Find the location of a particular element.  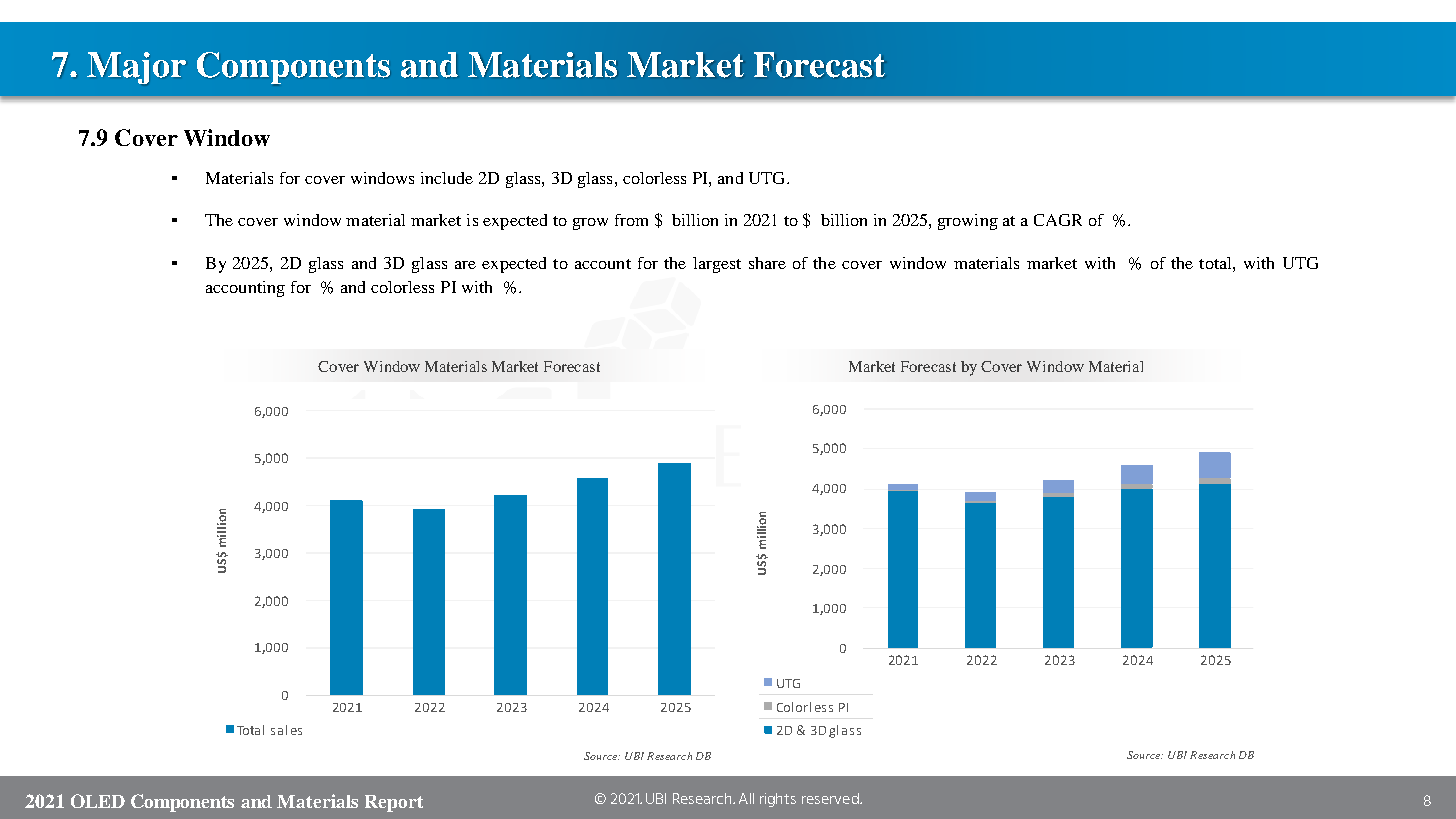

CAGR is located at coordinates (1058, 220).
